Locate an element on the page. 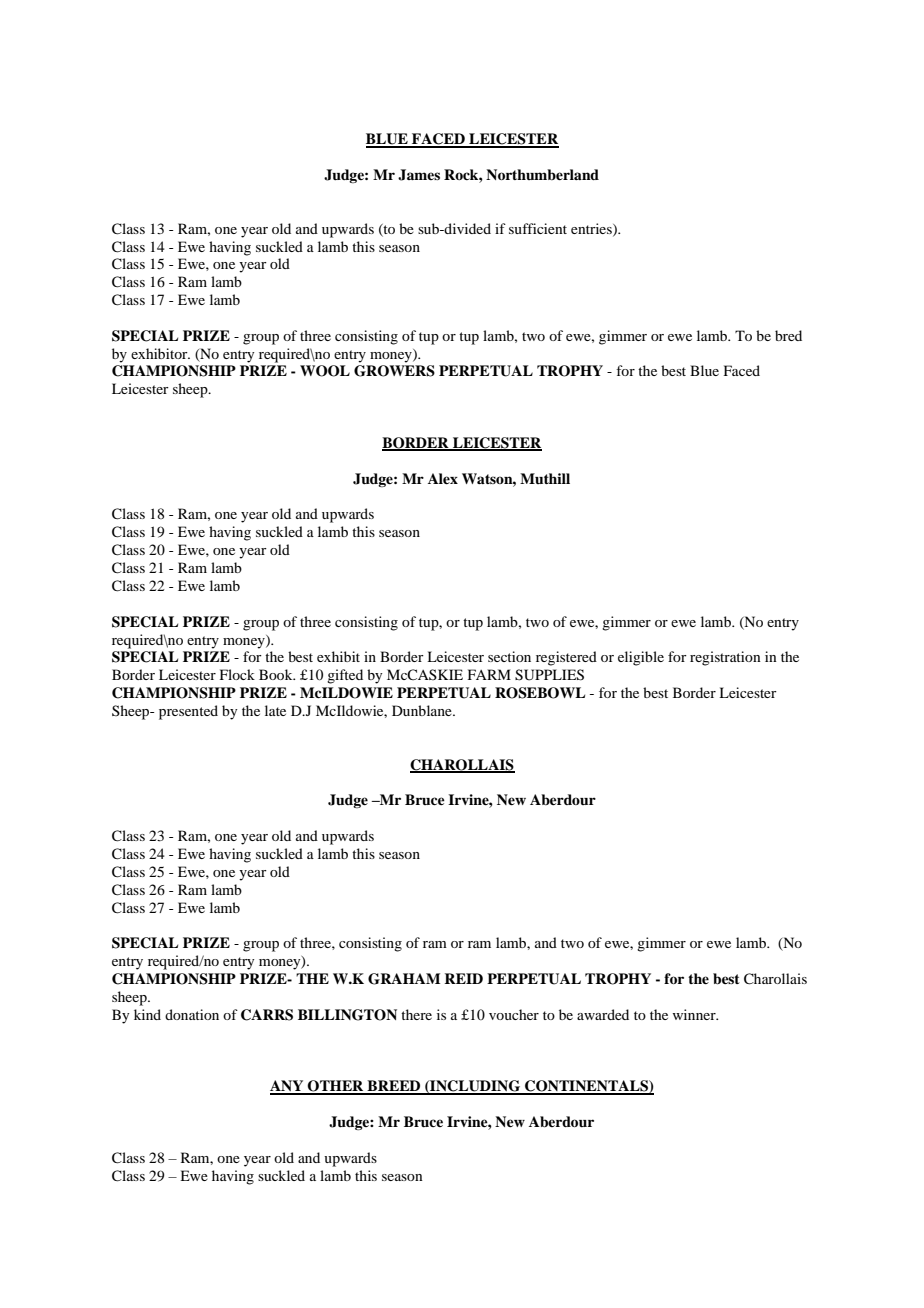 Image resolution: width=924 pixels, height=1308 pixels. GROWERS is located at coordinates (394, 371).
